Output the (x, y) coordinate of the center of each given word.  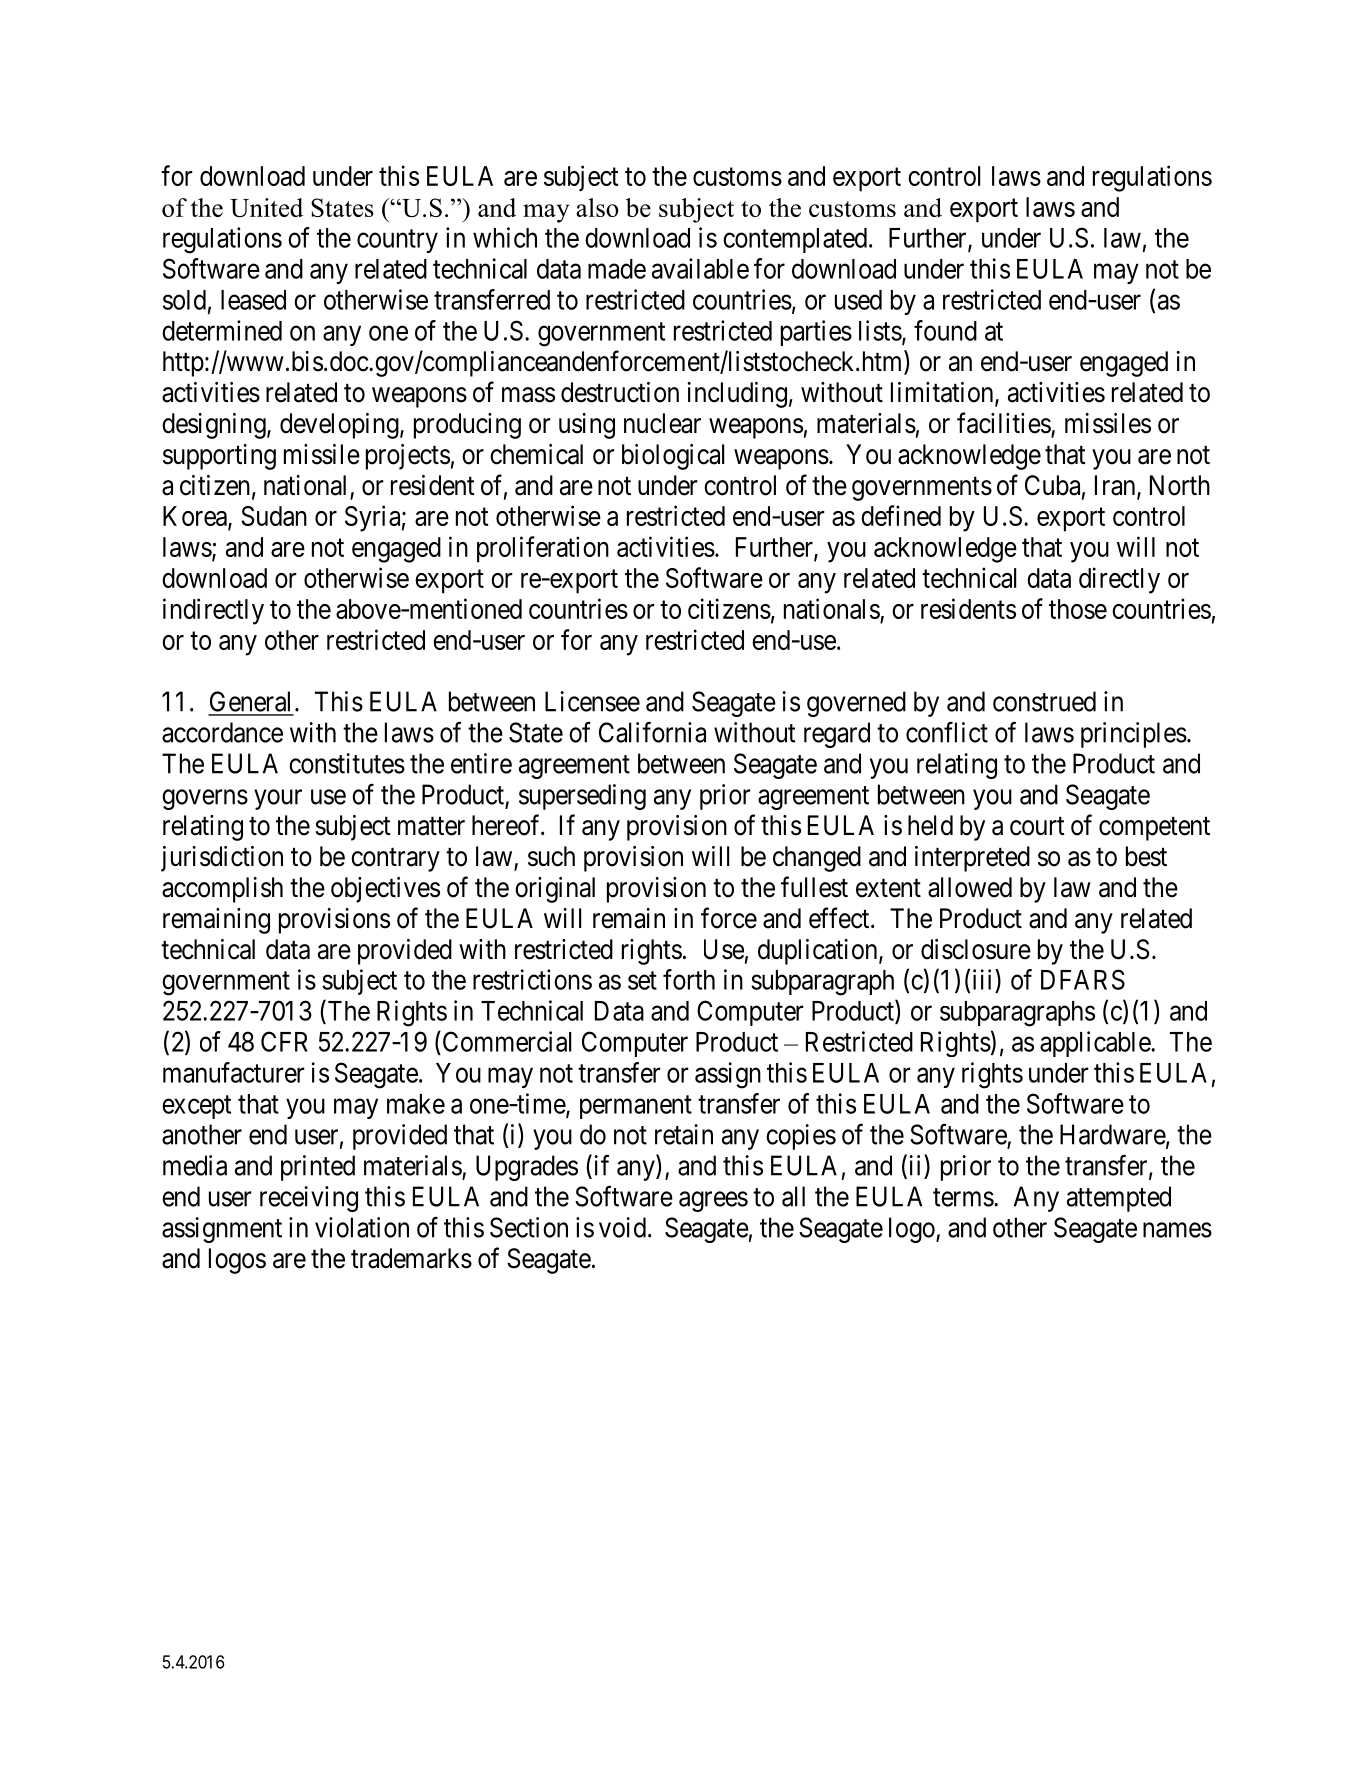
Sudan (274, 516)
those (1078, 609)
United (266, 207)
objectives (385, 890)
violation (362, 1227)
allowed (970, 887)
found (945, 330)
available (700, 268)
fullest (814, 887)
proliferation (543, 549)
